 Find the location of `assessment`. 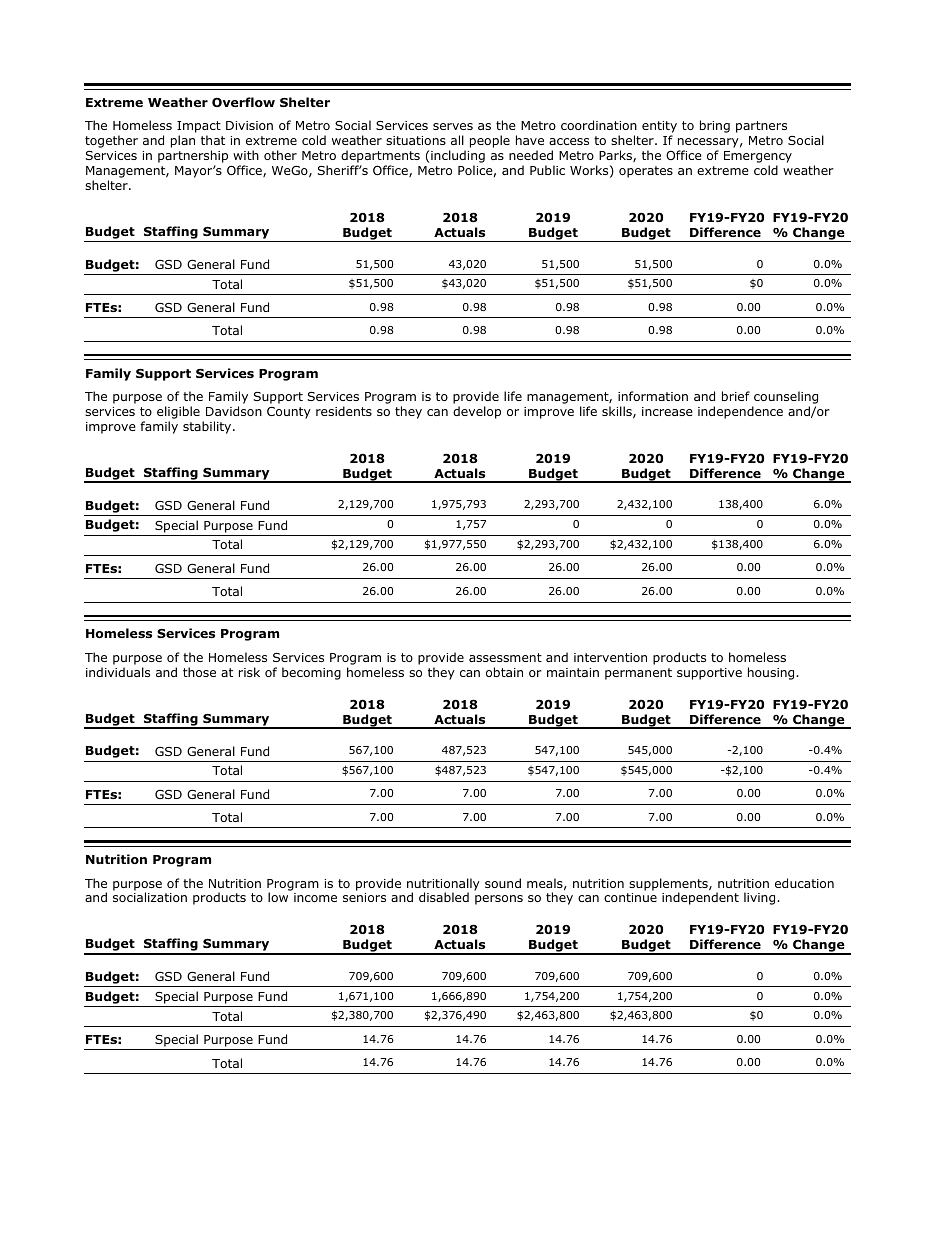

assessment is located at coordinates (505, 657).
